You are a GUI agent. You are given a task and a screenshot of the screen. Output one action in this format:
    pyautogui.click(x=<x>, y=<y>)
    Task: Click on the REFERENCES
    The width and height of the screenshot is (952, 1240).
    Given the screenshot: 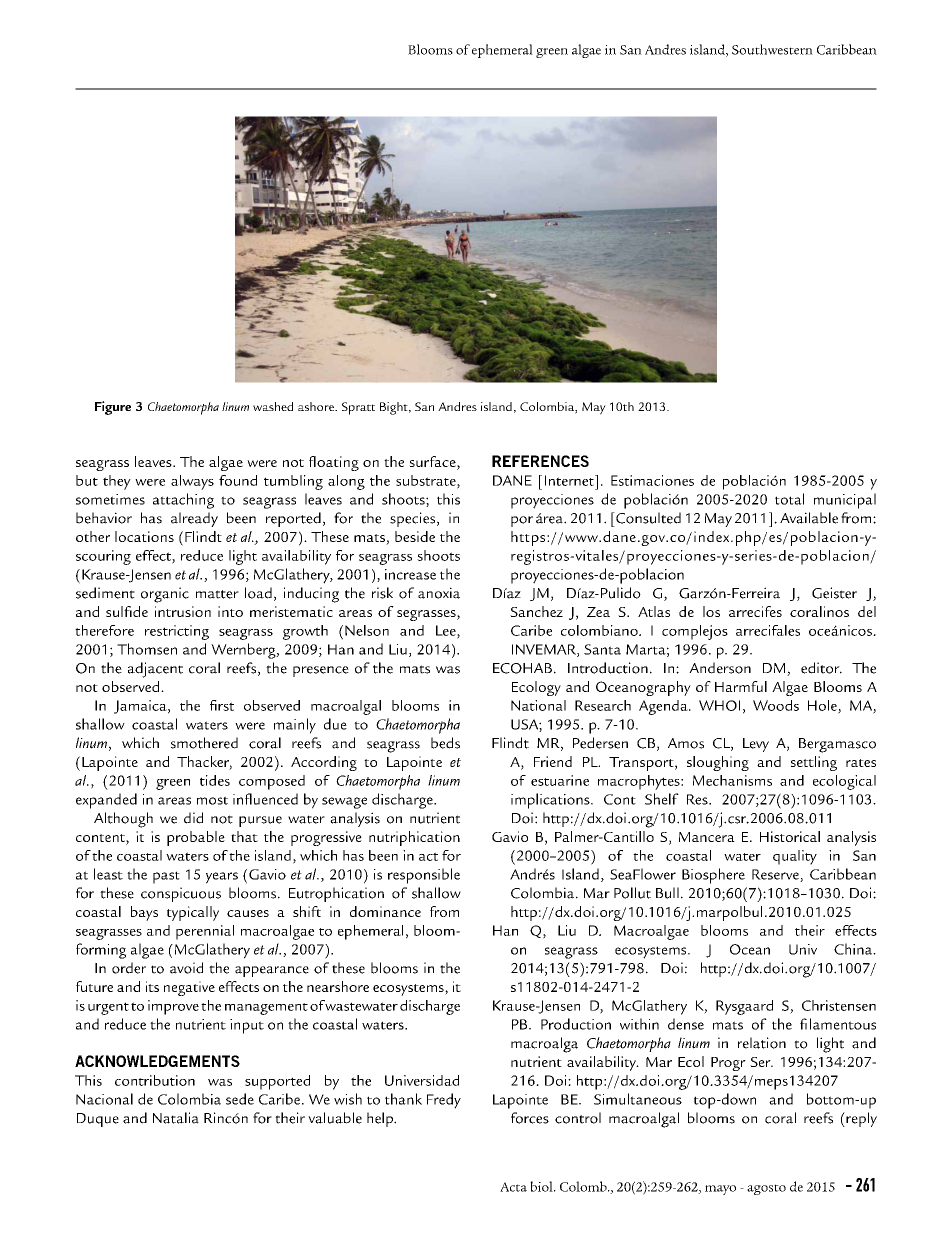 What is the action you would take?
    pyautogui.click(x=540, y=461)
